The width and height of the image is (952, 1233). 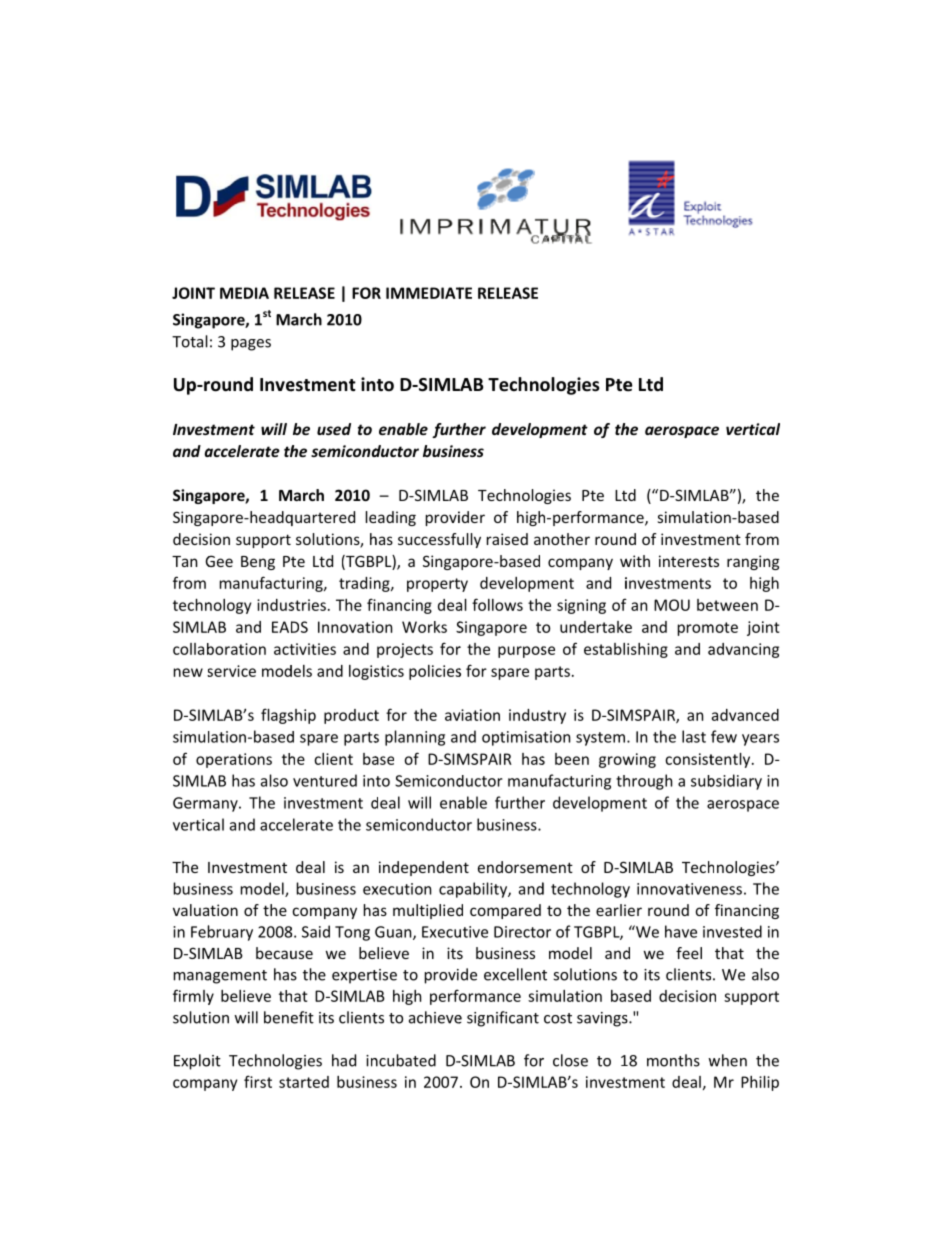 What do you see at coordinates (334, 429) in the image?
I see `used` at bounding box center [334, 429].
